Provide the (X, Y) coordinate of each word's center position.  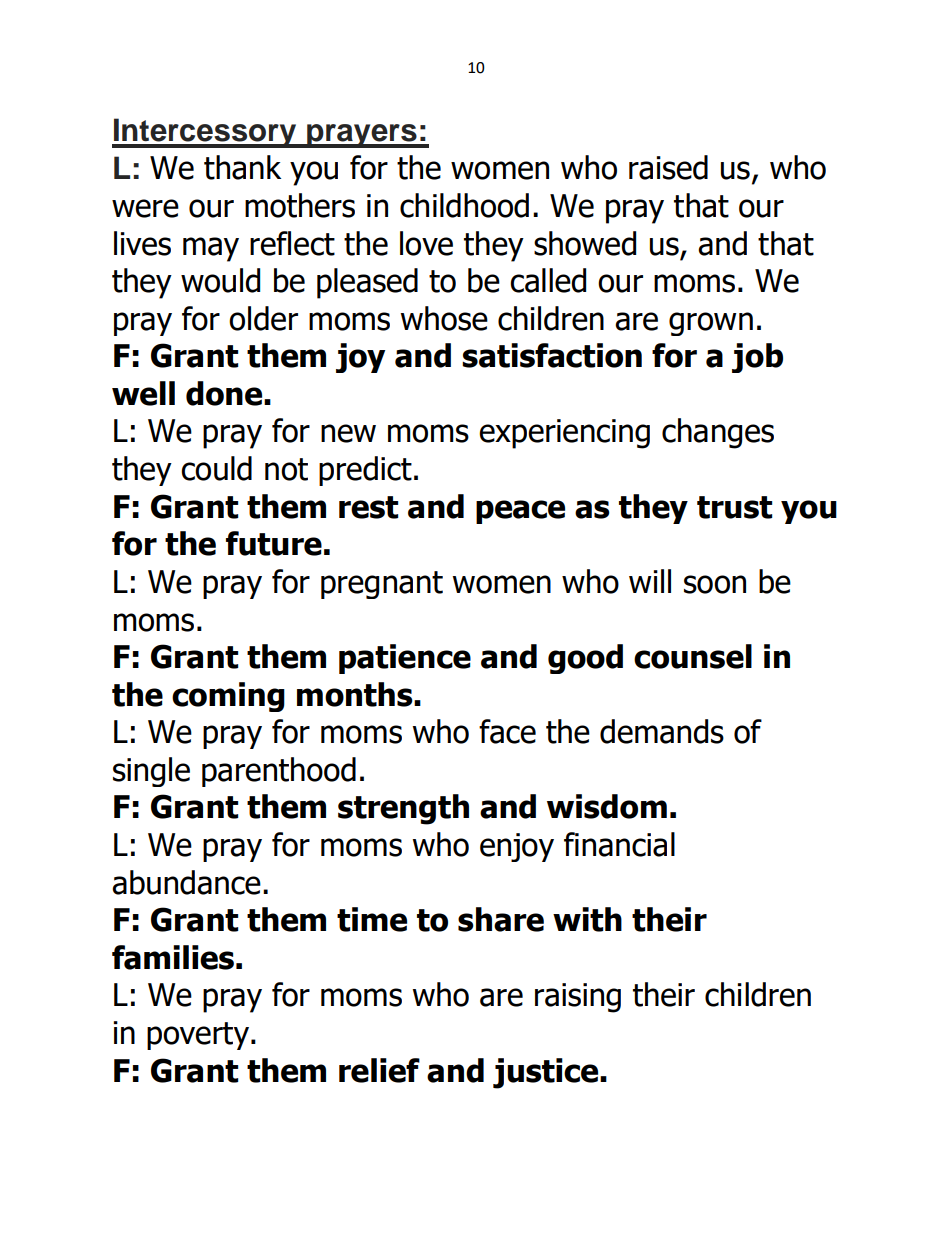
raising (578, 998)
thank (242, 167)
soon (715, 584)
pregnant (382, 585)
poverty (198, 1036)
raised (668, 167)
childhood (464, 205)
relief (379, 1070)
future (274, 543)
